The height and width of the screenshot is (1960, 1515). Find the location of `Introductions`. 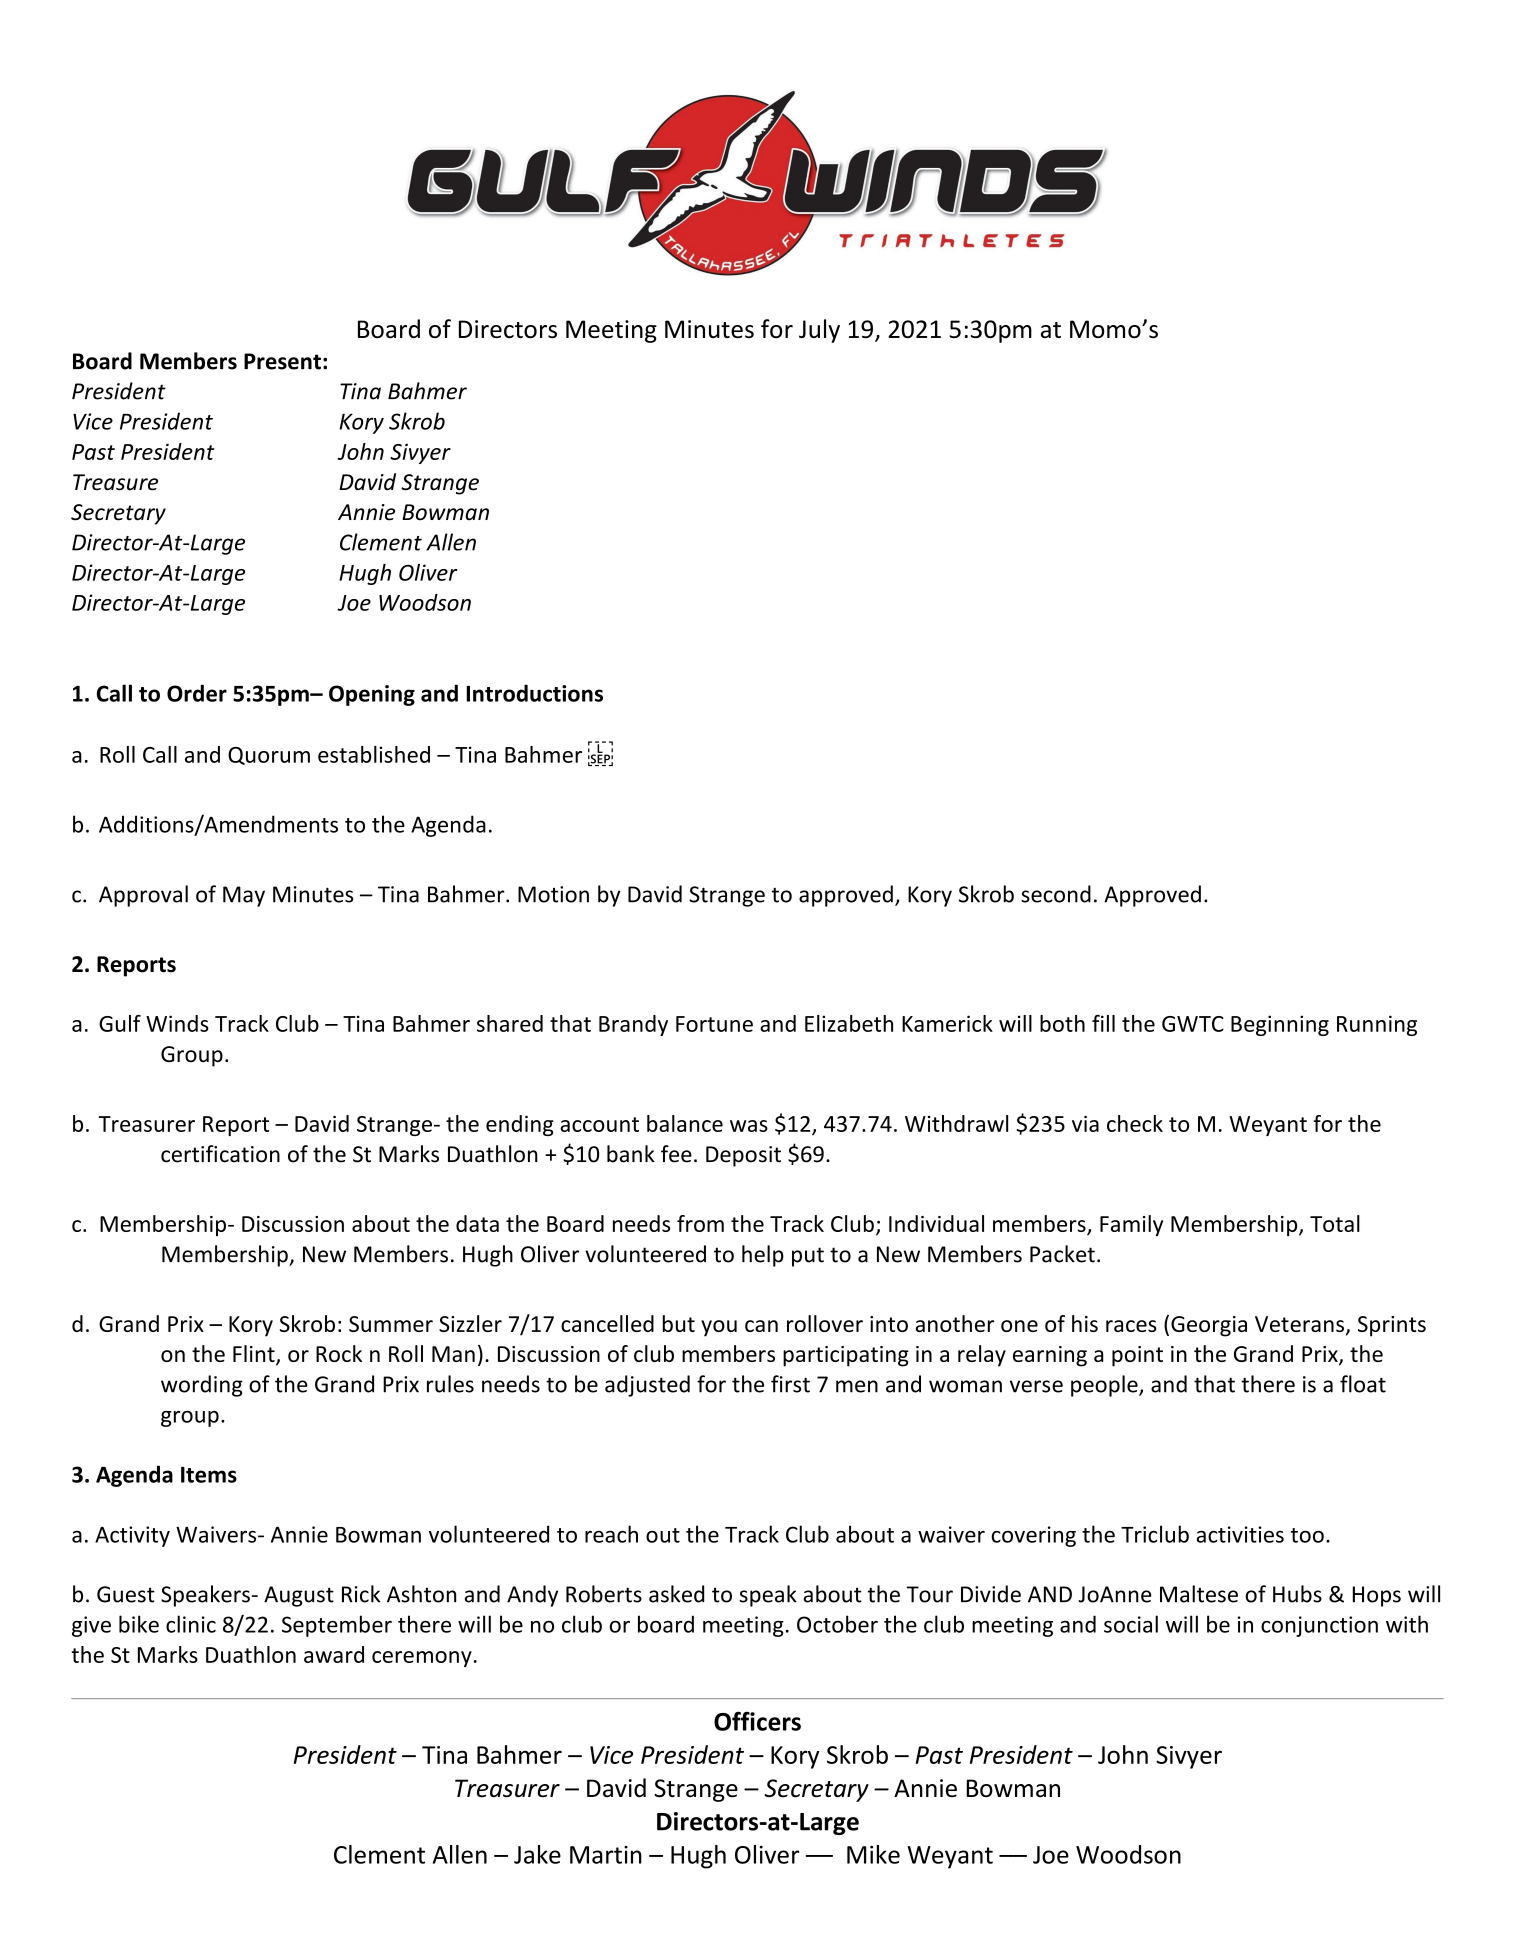

Introductions is located at coordinates (534, 693).
